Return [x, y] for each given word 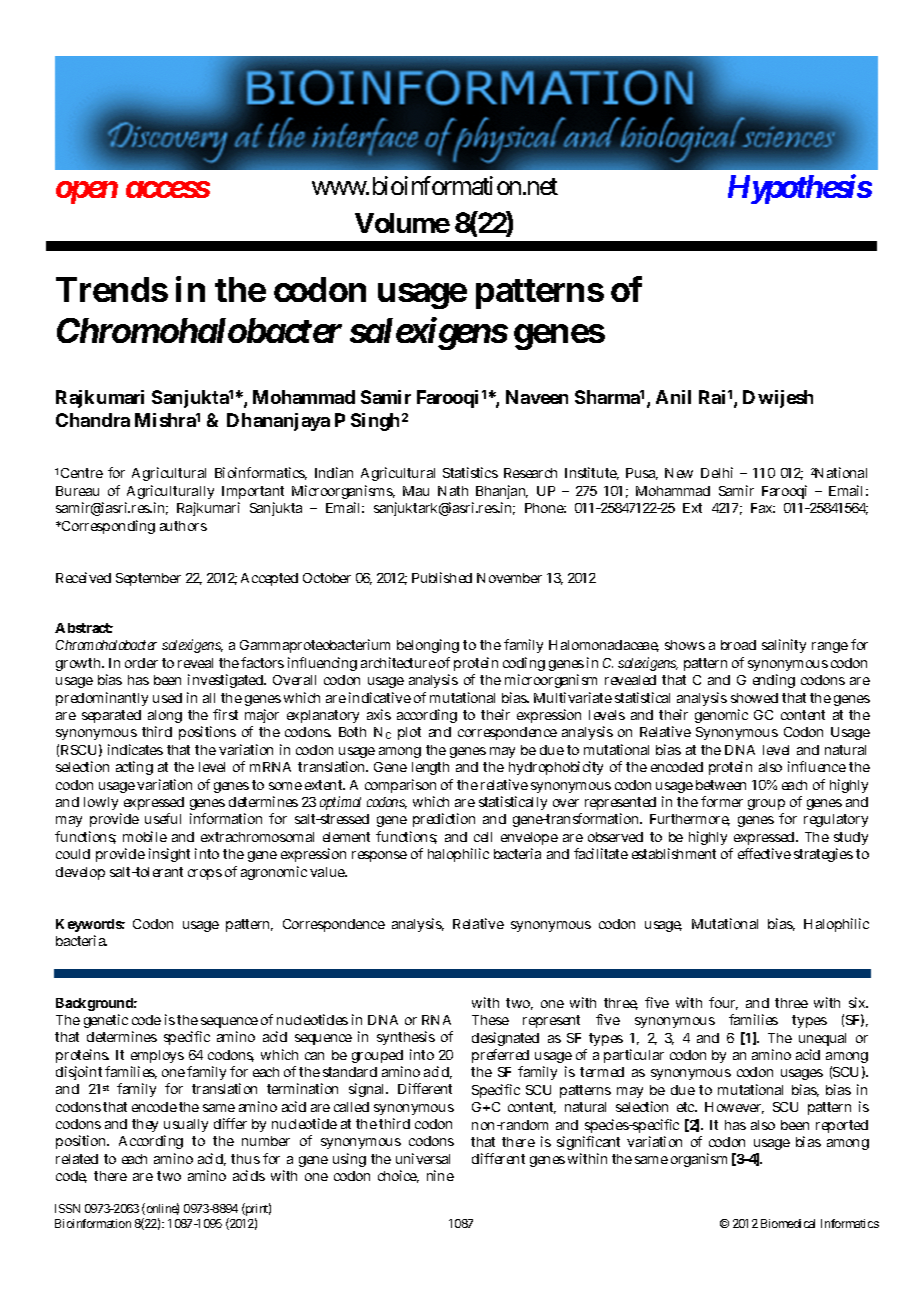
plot [409, 733]
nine [440, 1175]
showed [754, 698]
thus [245, 1159]
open [87, 193]
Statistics [470, 472]
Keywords [90, 925]
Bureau [77, 491]
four [723, 1003]
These [490, 1020]
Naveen [537, 397]
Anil [673, 397]
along [165, 718]
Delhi [717, 472]
